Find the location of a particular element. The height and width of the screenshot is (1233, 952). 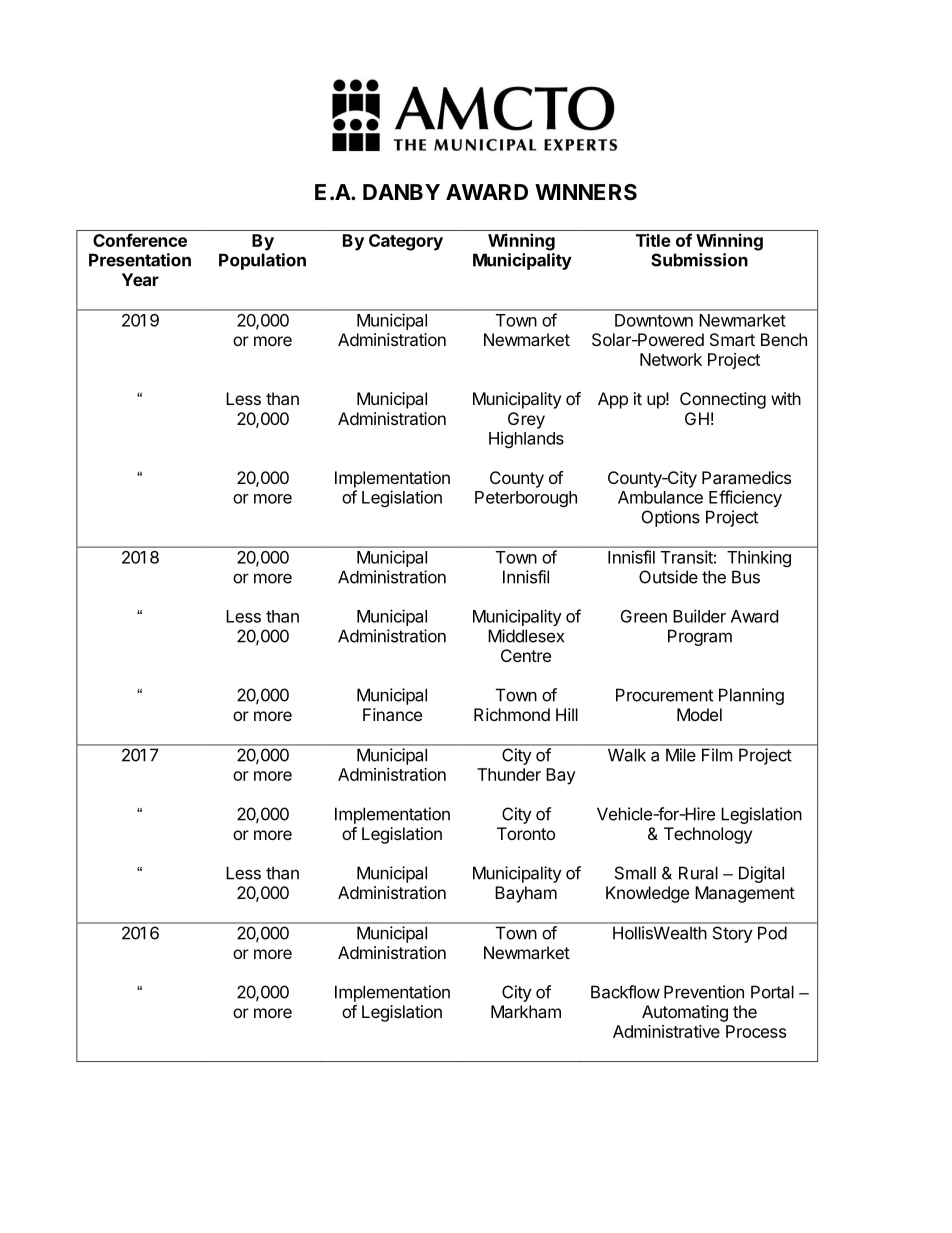

Category is located at coordinates (406, 242).
